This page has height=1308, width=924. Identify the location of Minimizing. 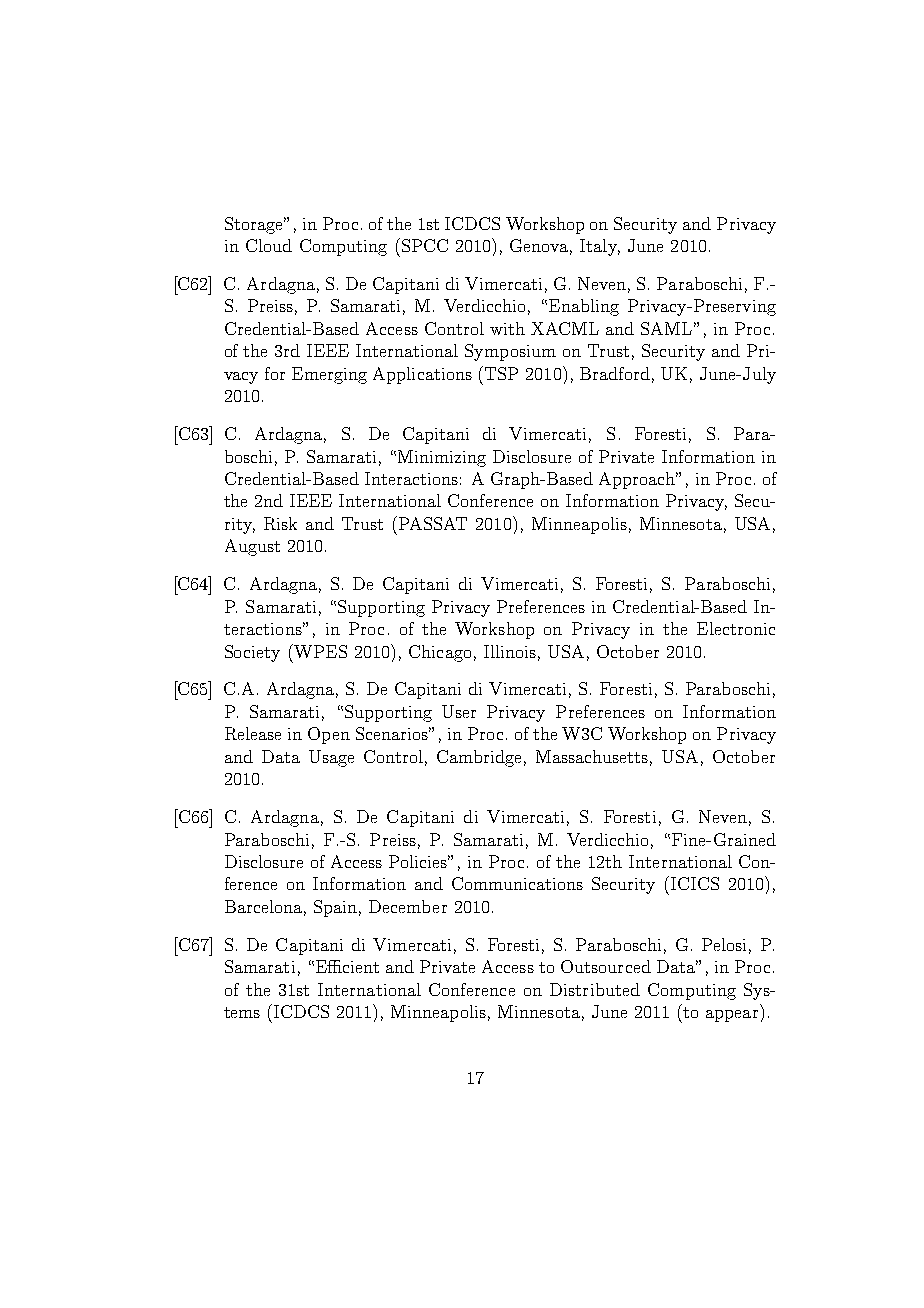
(442, 458).
